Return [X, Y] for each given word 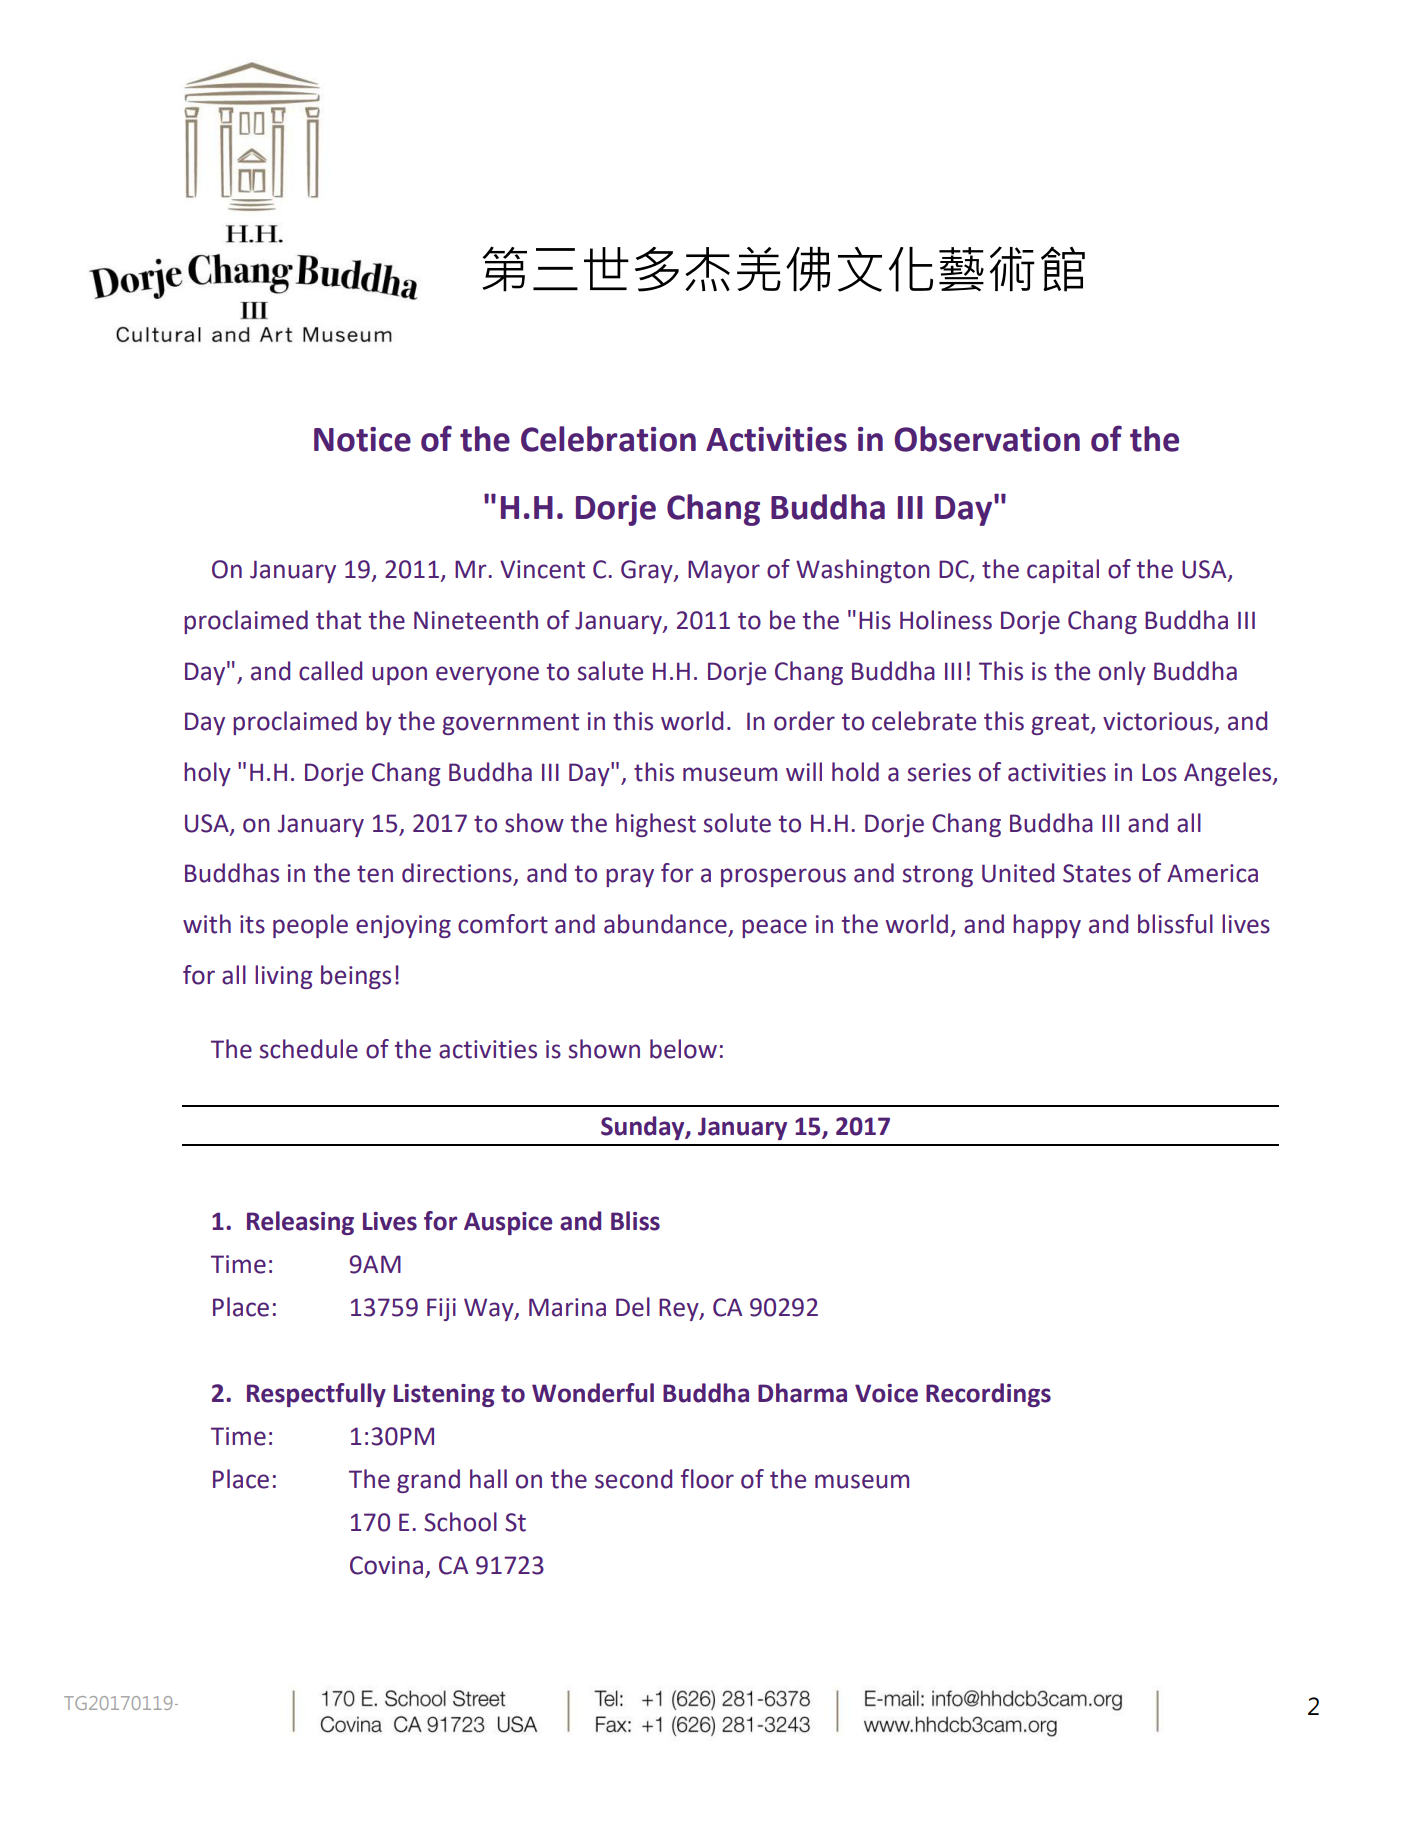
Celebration [608, 439]
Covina [386, 1565]
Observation [987, 439]
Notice [362, 439]
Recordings [988, 1395]
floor [707, 1479]
